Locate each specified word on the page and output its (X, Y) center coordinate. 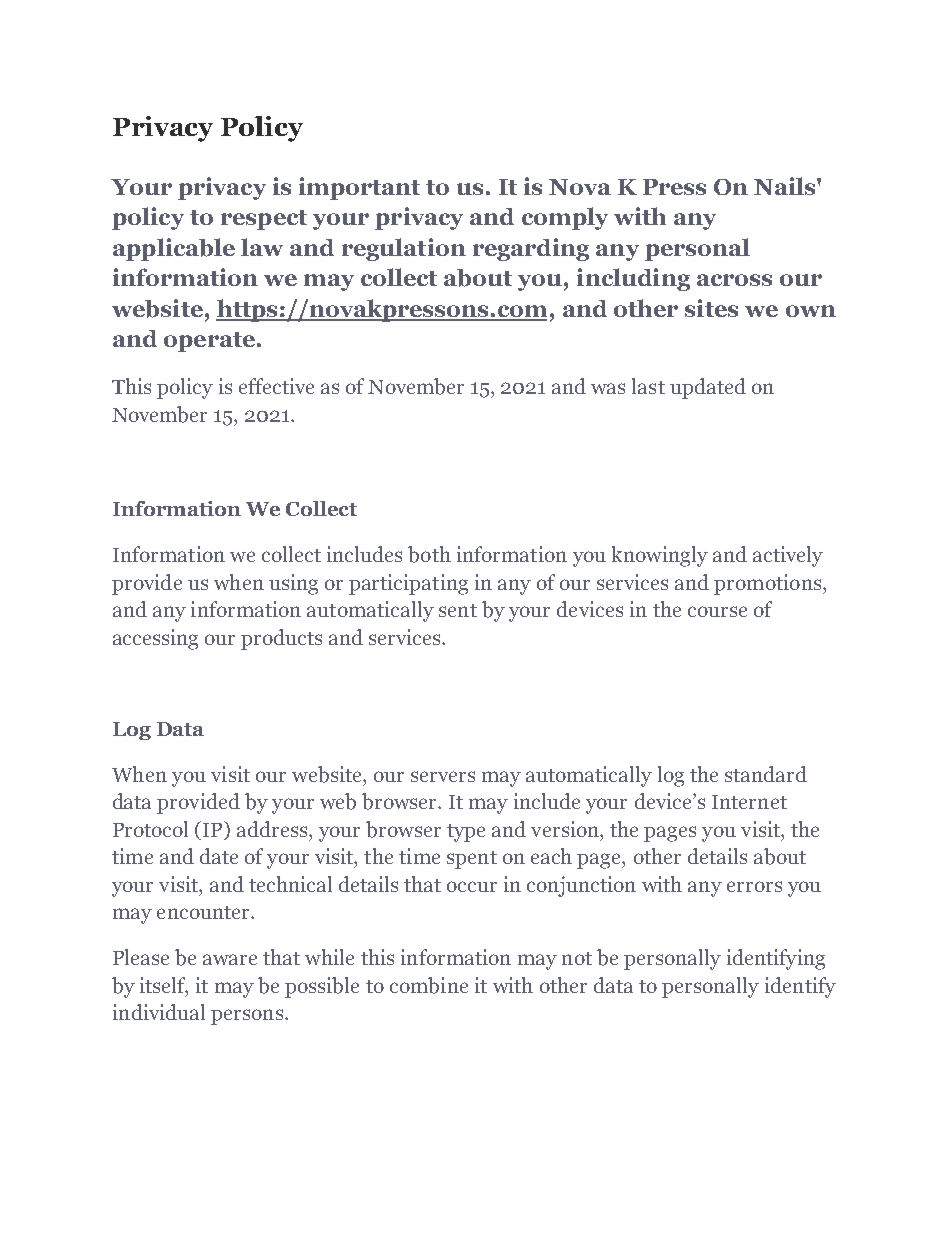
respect (264, 220)
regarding (531, 249)
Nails (786, 186)
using (293, 584)
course (717, 611)
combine (429, 985)
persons (247, 1017)
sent (458, 610)
